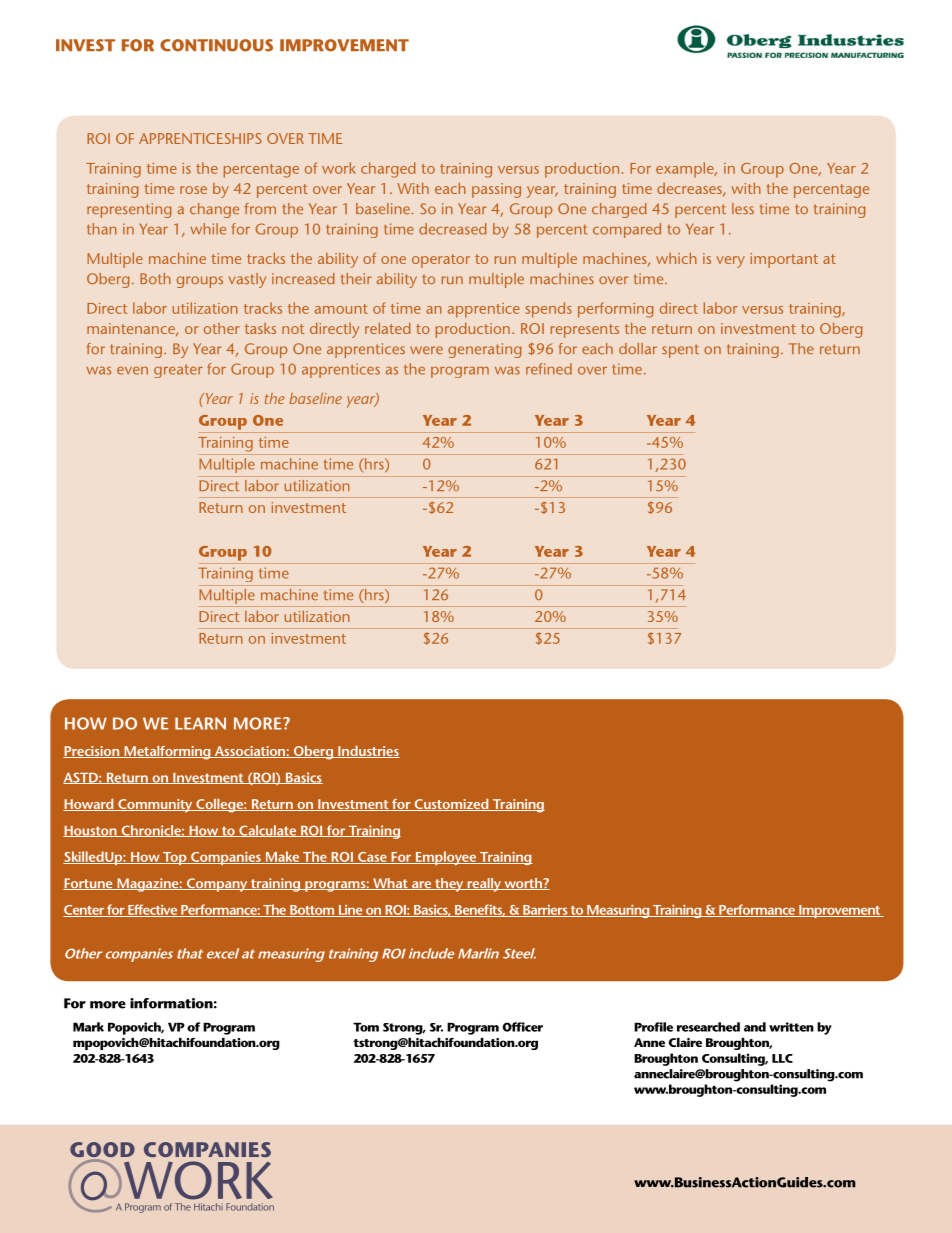  I want to click on work, so click(338, 168).
